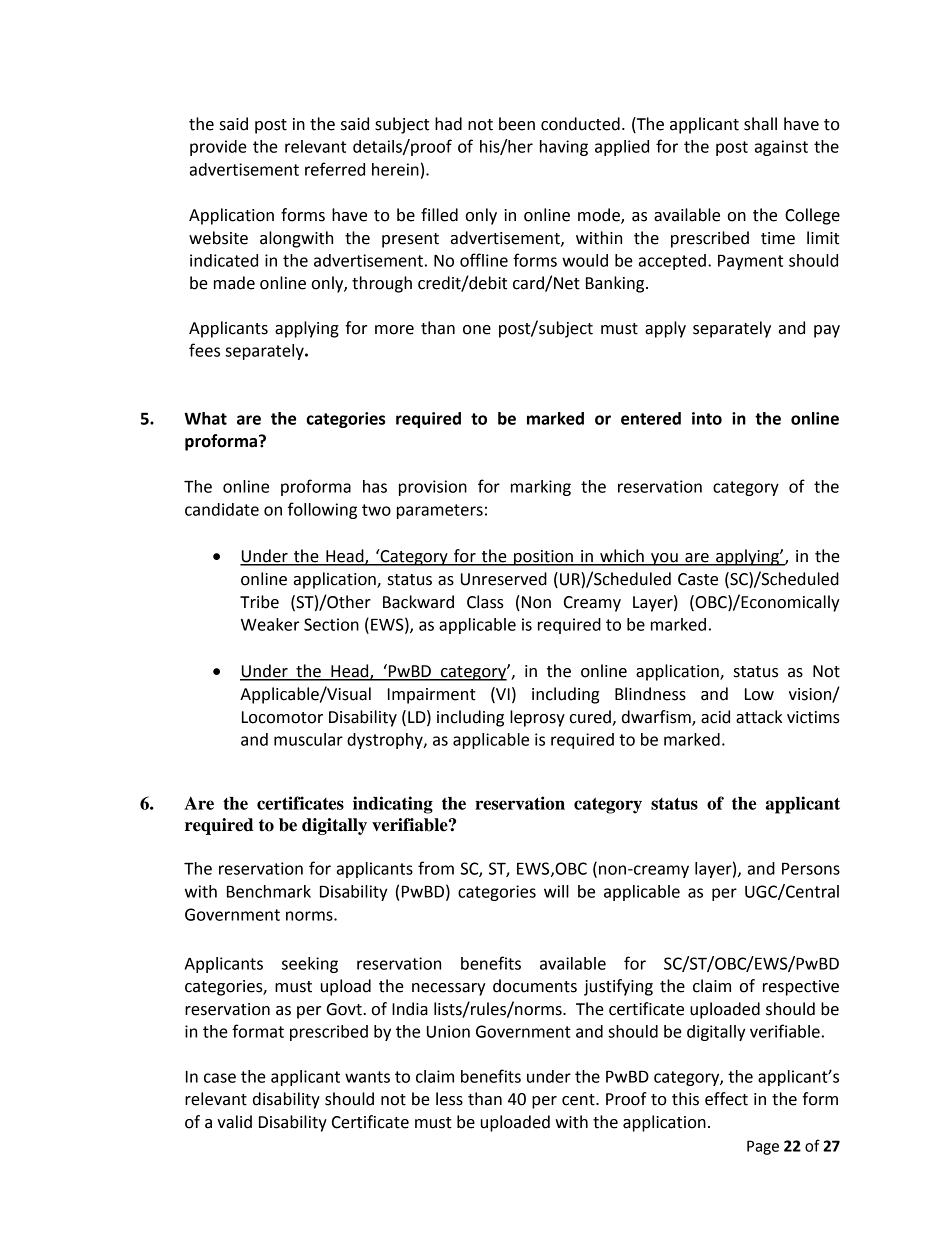 This page has width=952, height=1233. What do you see at coordinates (449, 1099) in the page?
I see `less` at bounding box center [449, 1099].
